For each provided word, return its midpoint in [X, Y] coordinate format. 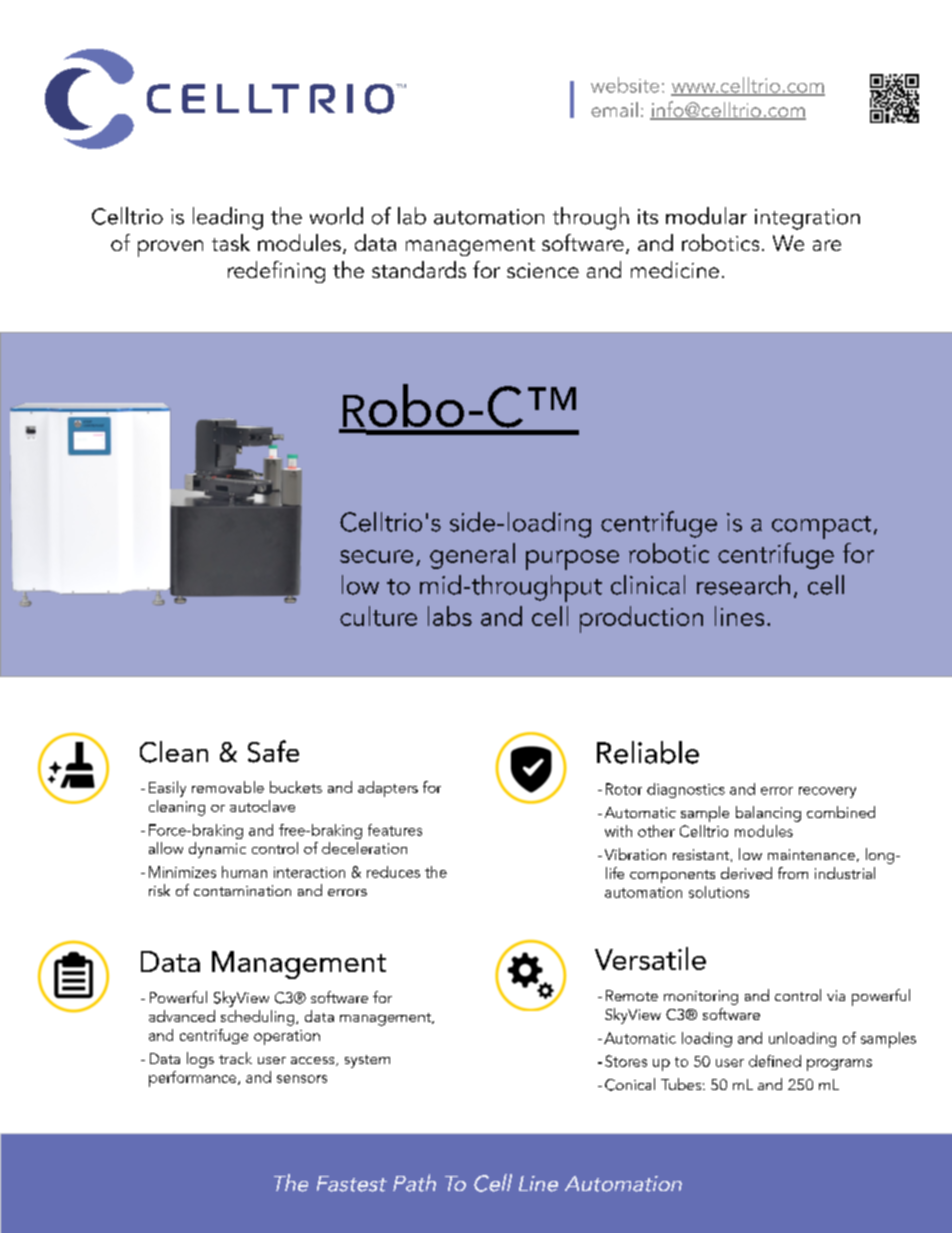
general [472, 556]
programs [839, 1065]
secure [376, 556]
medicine [675, 269]
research [743, 585]
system [367, 1061]
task [231, 242]
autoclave [262, 806]
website [625, 85]
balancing [768, 814]
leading [228, 218]
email [614, 109]
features [395, 830]
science [543, 270]
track [235, 1058]
